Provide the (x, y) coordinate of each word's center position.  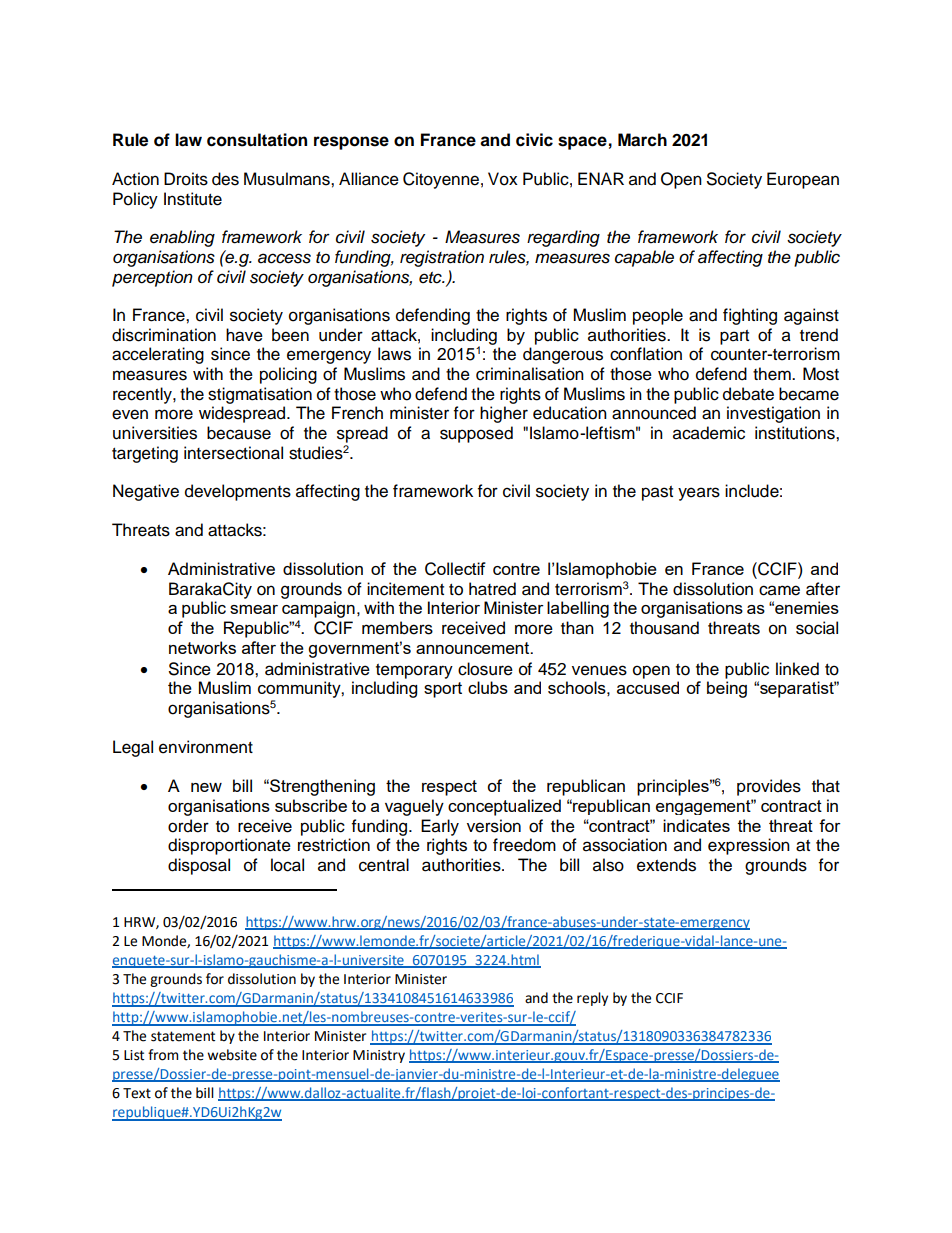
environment (206, 747)
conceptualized (504, 807)
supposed (476, 434)
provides (769, 787)
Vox (503, 179)
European (803, 180)
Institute (193, 199)
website (232, 1055)
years (699, 494)
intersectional (233, 453)
